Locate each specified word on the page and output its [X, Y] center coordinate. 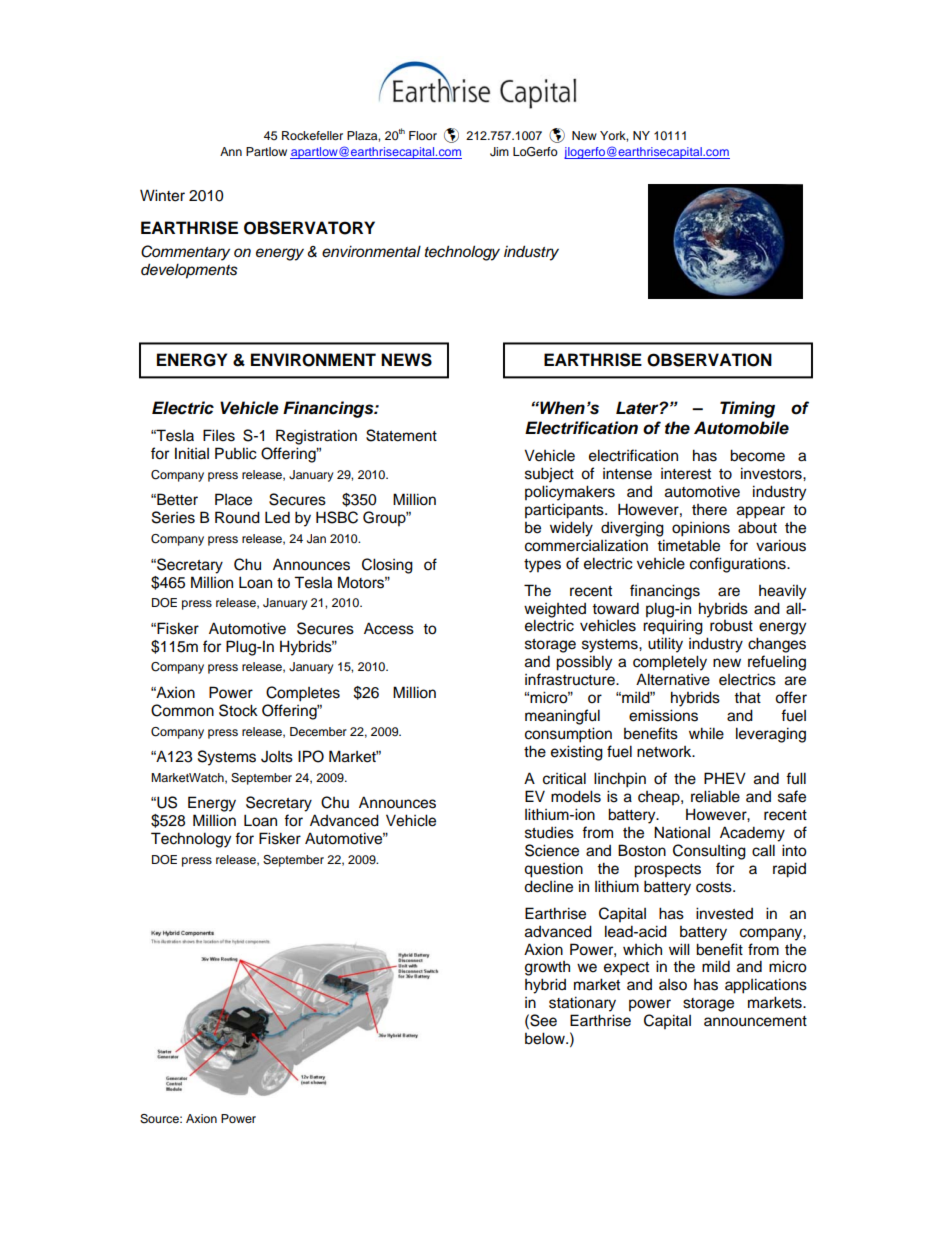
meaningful [562, 717]
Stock [238, 710]
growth [547, 968]
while [706, 733]
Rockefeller [312, 135]
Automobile [741, 428]
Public [236, 453]
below [546, 1038]
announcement [755, 1021]
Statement [401, 435]
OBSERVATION [709, 360]
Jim [499, 152]
